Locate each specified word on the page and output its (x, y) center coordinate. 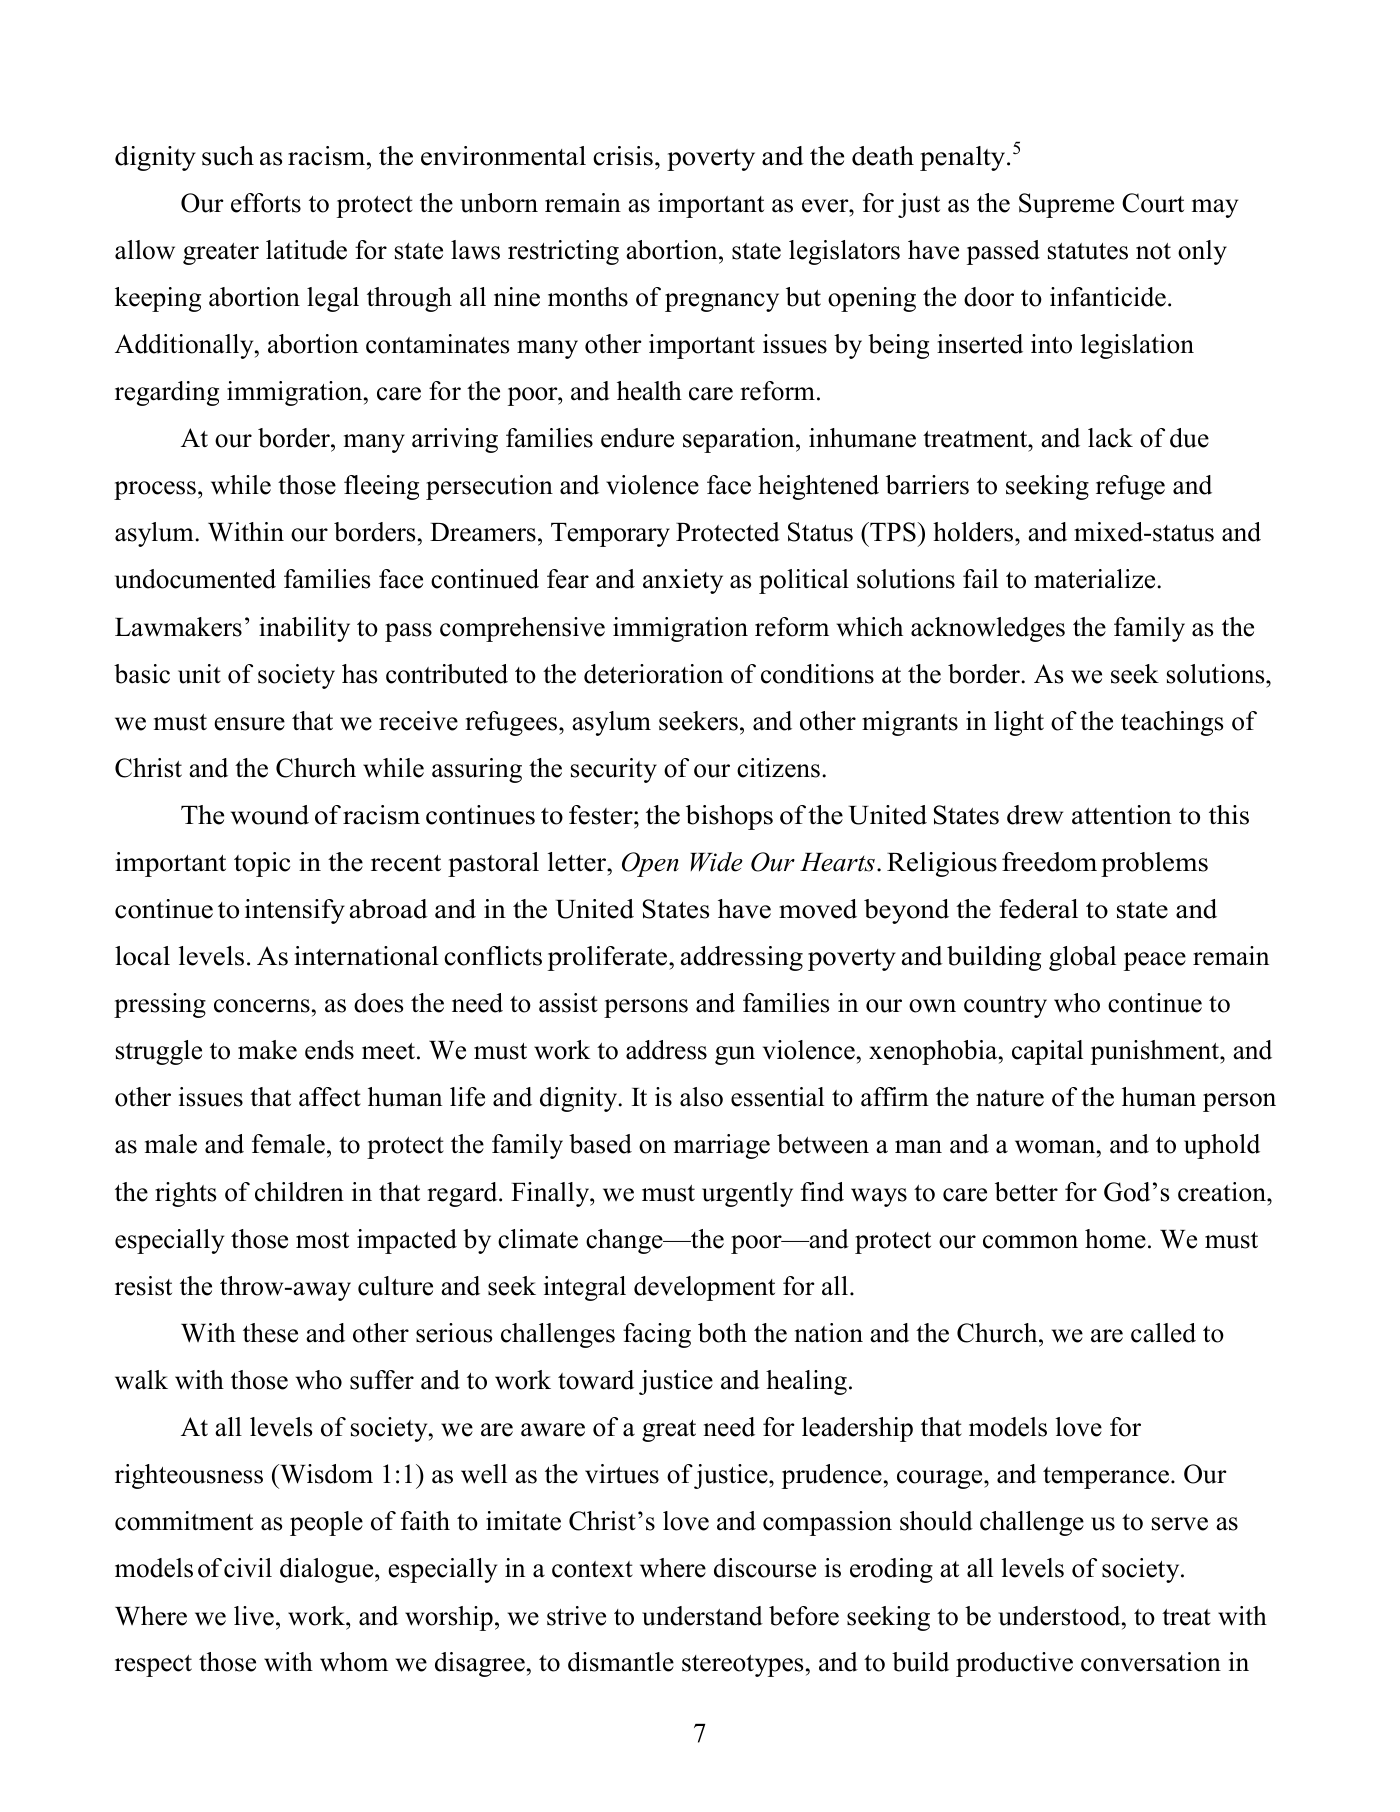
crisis (623, 156)
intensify (295, 911)
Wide (716, 862)
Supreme (1066, 205)
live (254, 1616)
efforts (266, 203)
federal (1038, 909)
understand (702, 1616)
